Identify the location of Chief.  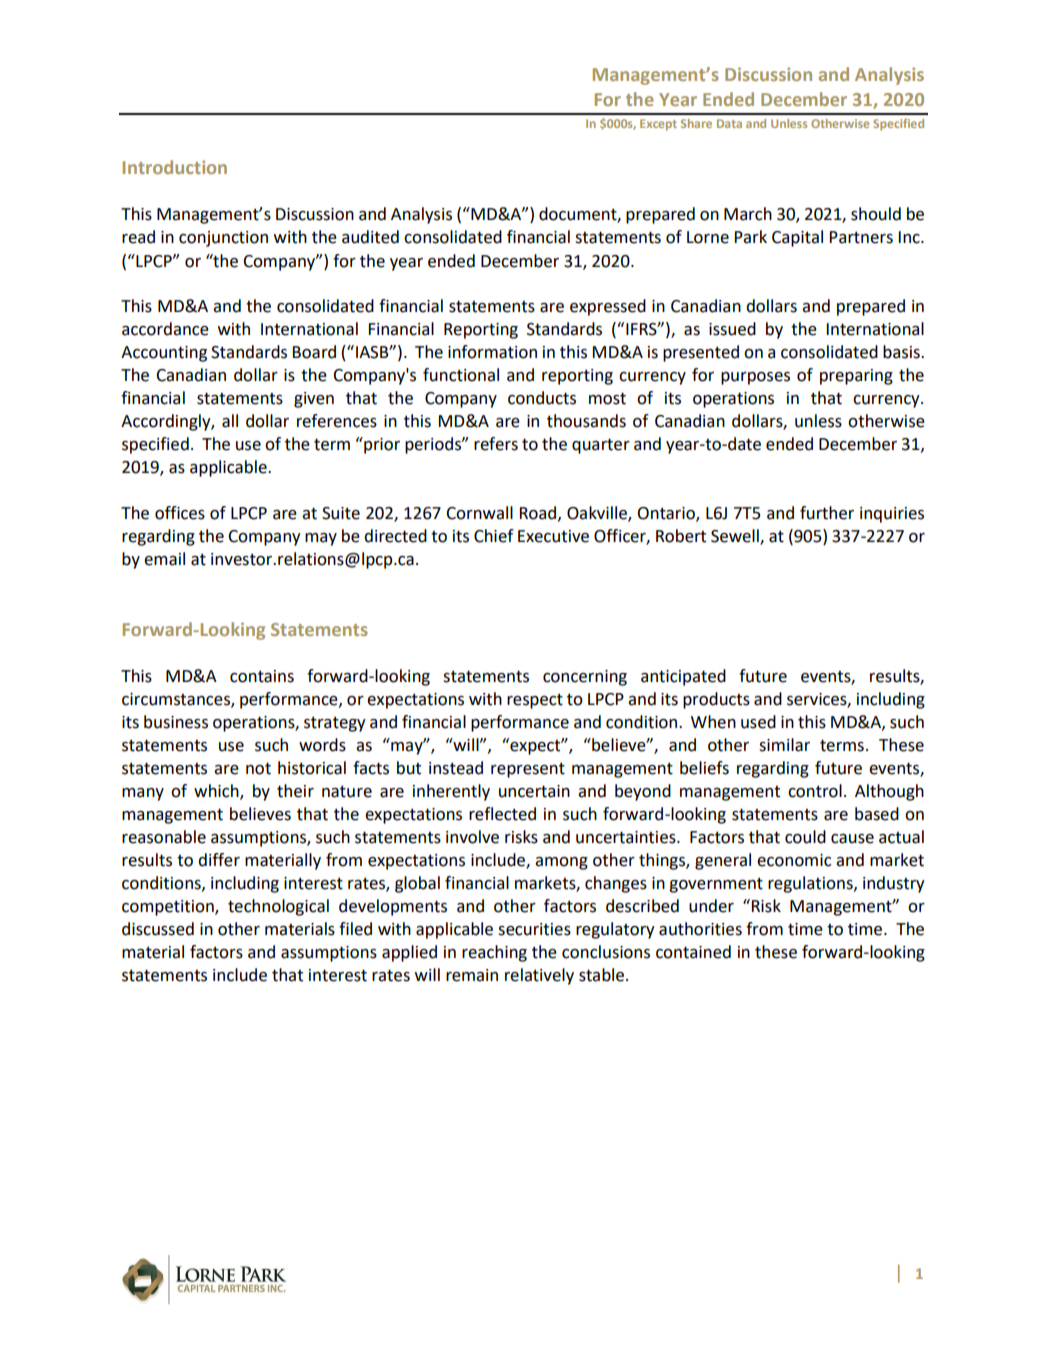
(494, 536).
